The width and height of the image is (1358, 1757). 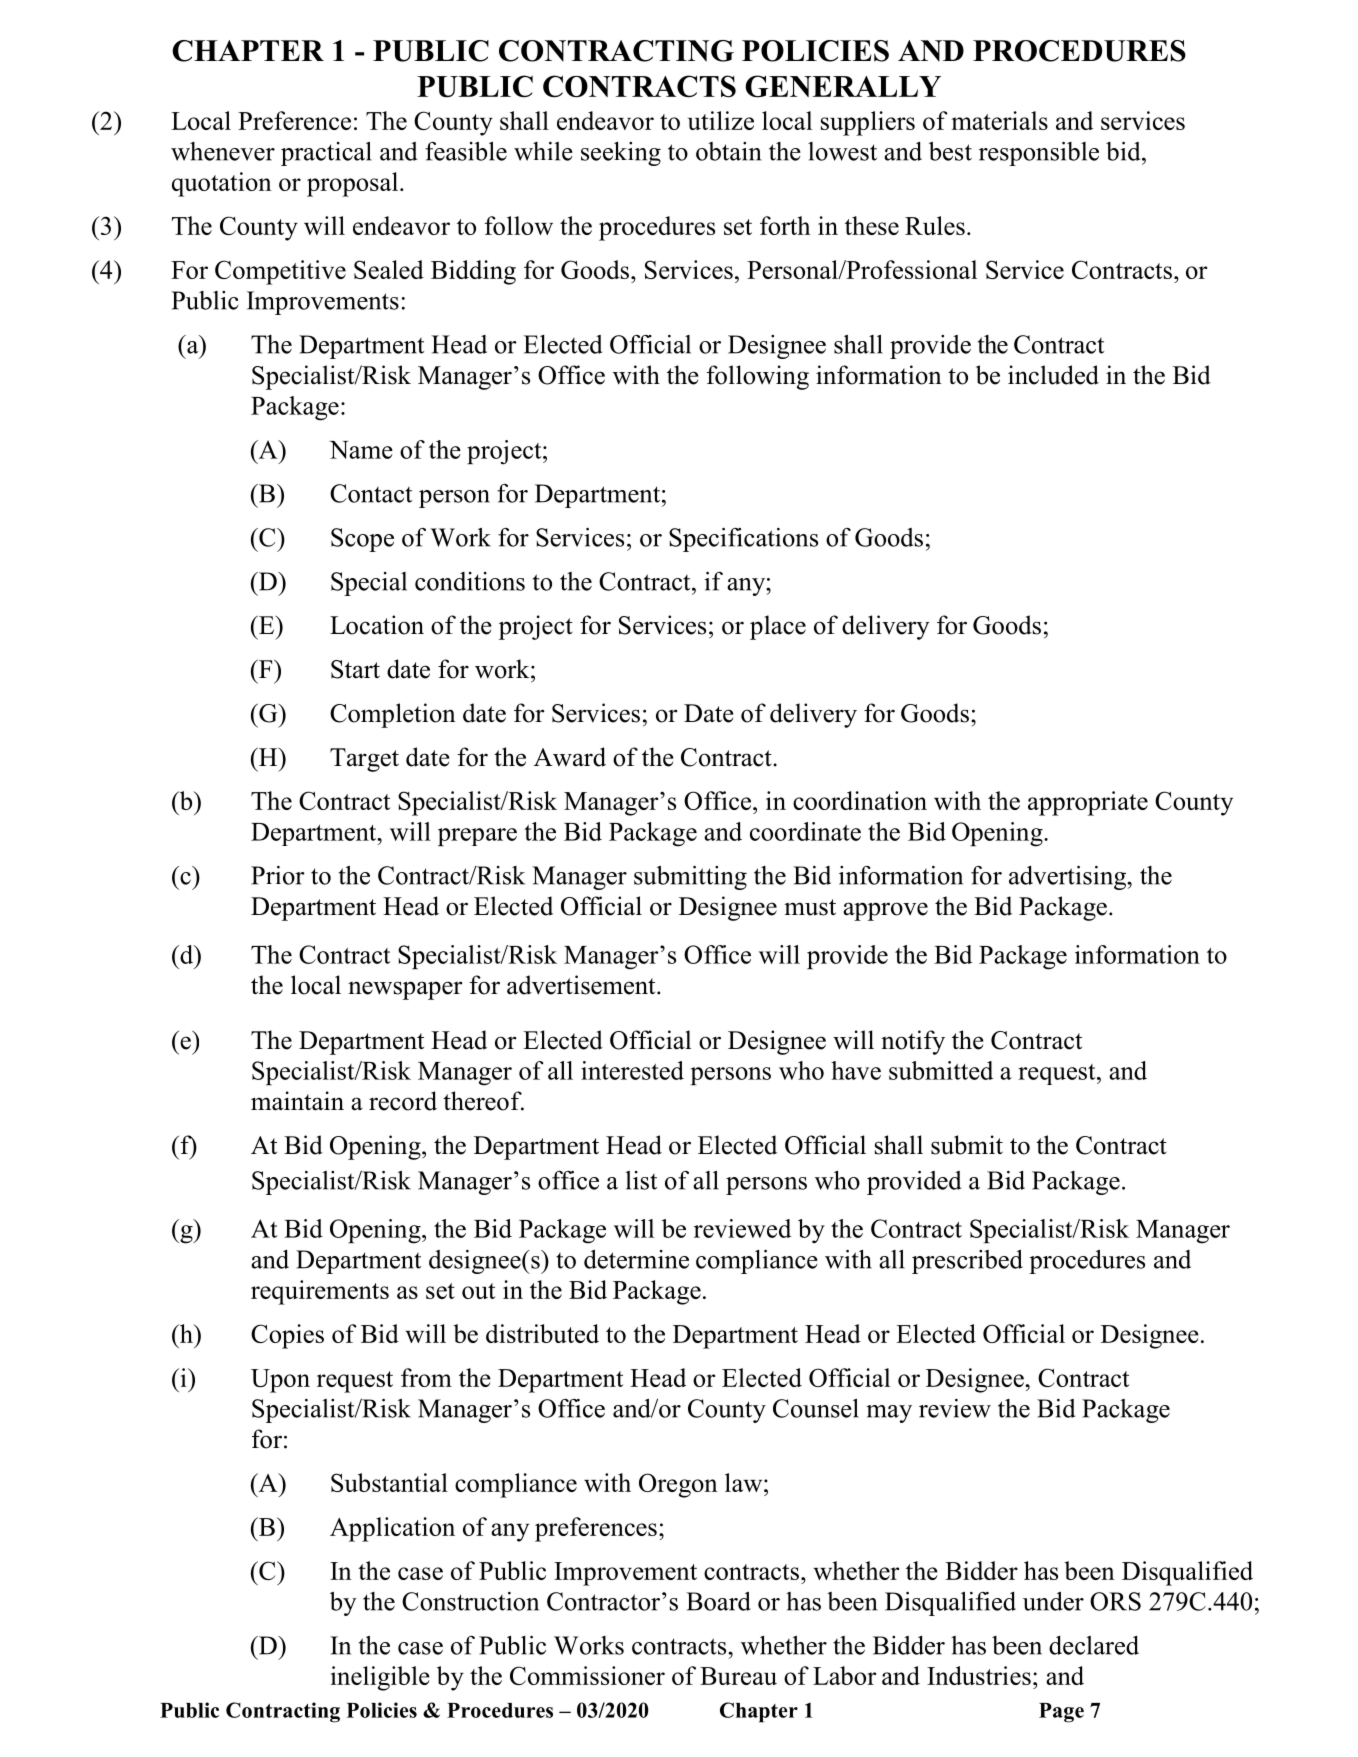 I want to click on prescribed, so click(x=967, y=1262).
